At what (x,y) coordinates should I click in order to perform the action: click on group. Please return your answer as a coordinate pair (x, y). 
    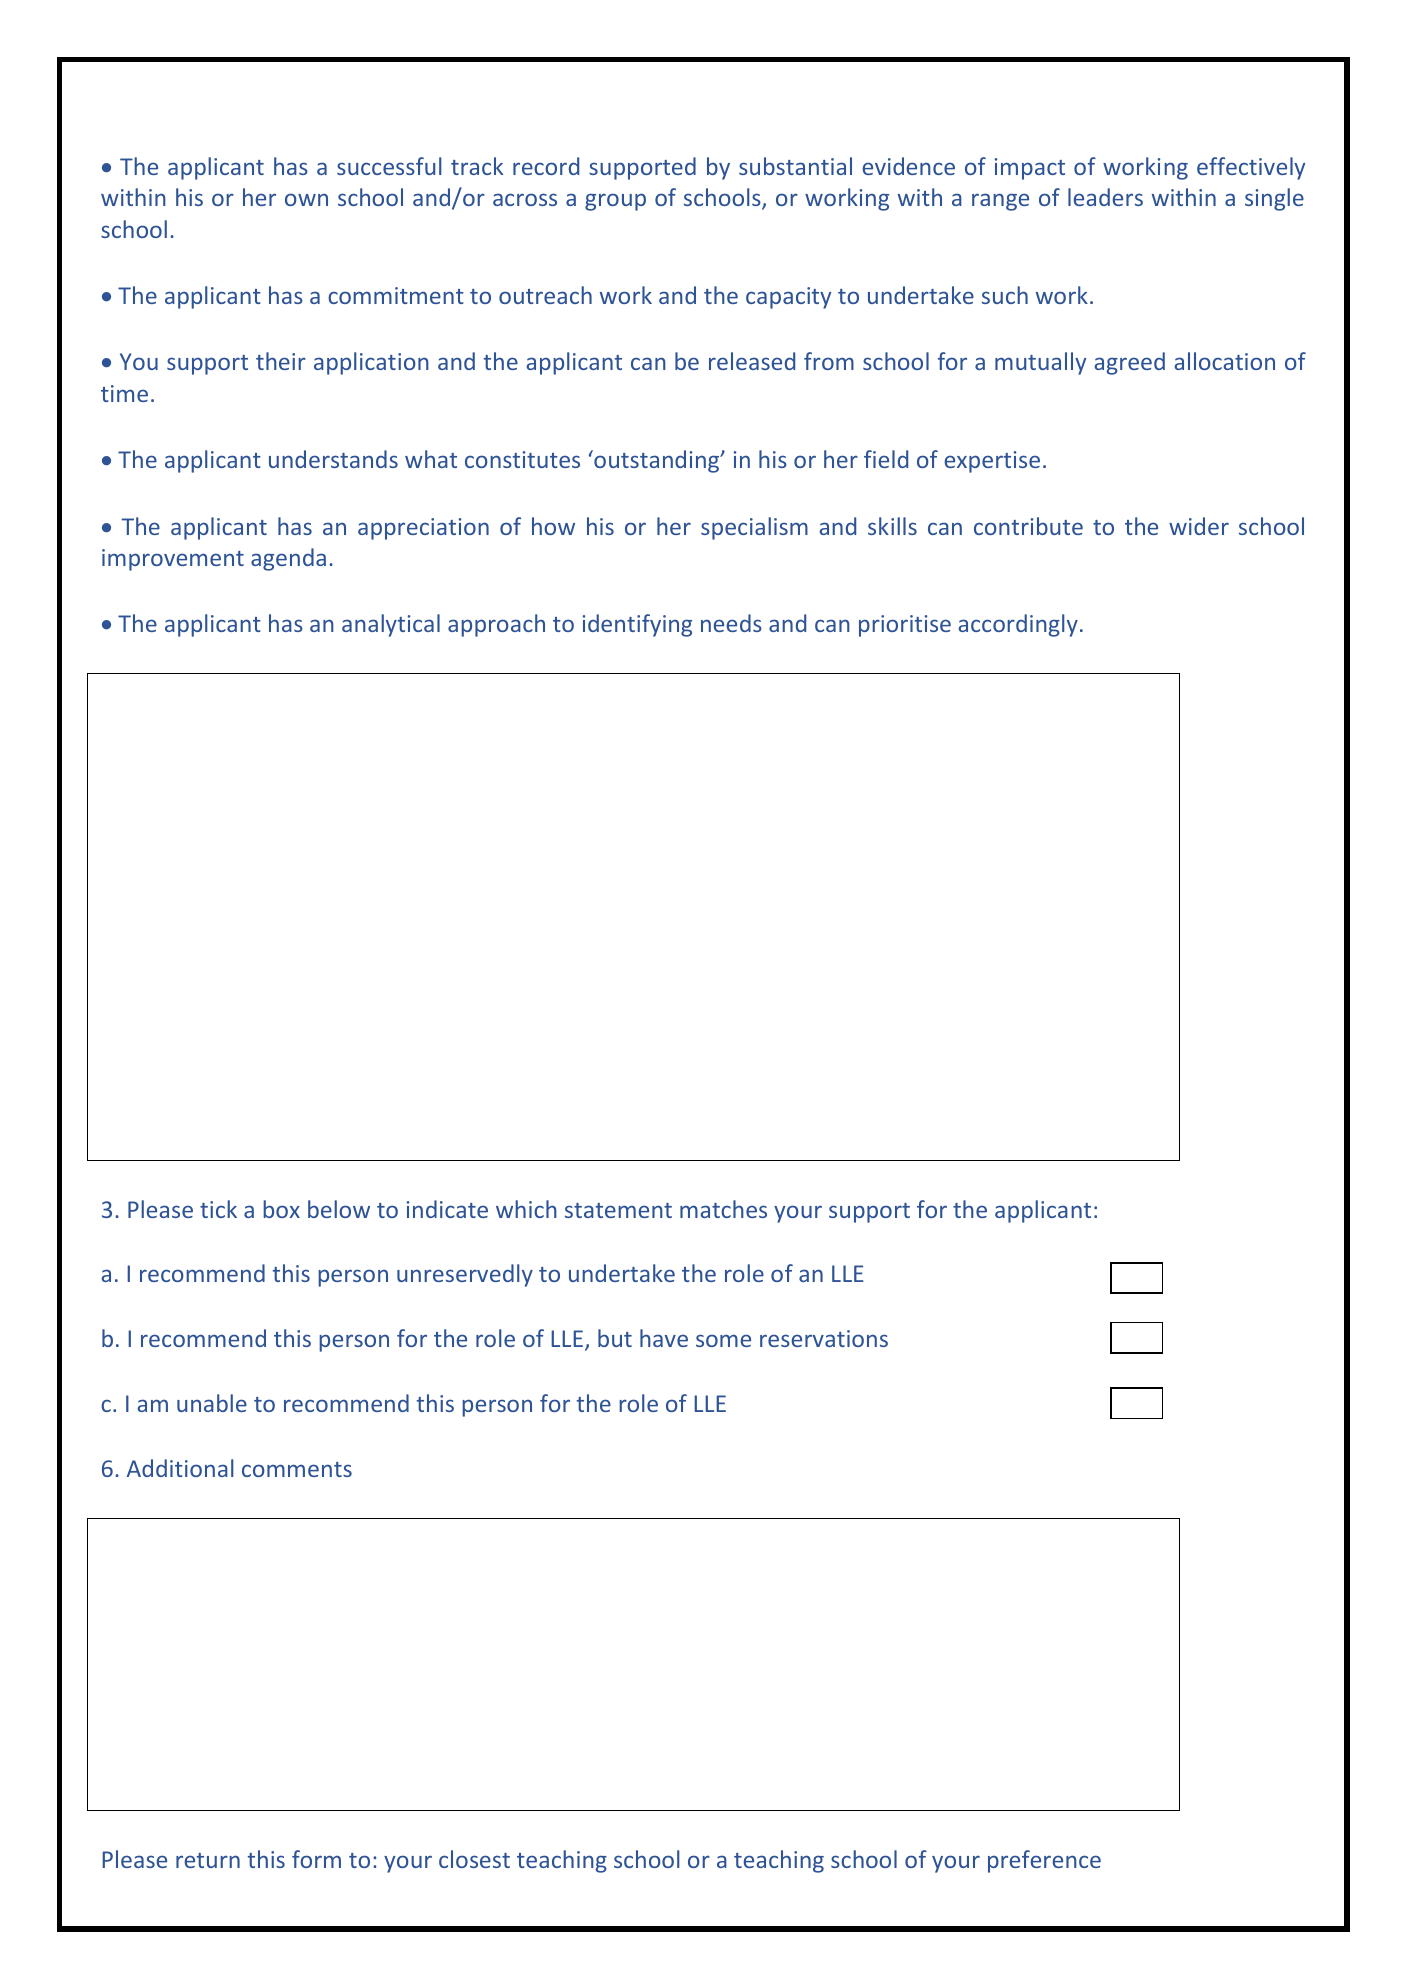
    Looking at the image, I should click on (615, 202).
